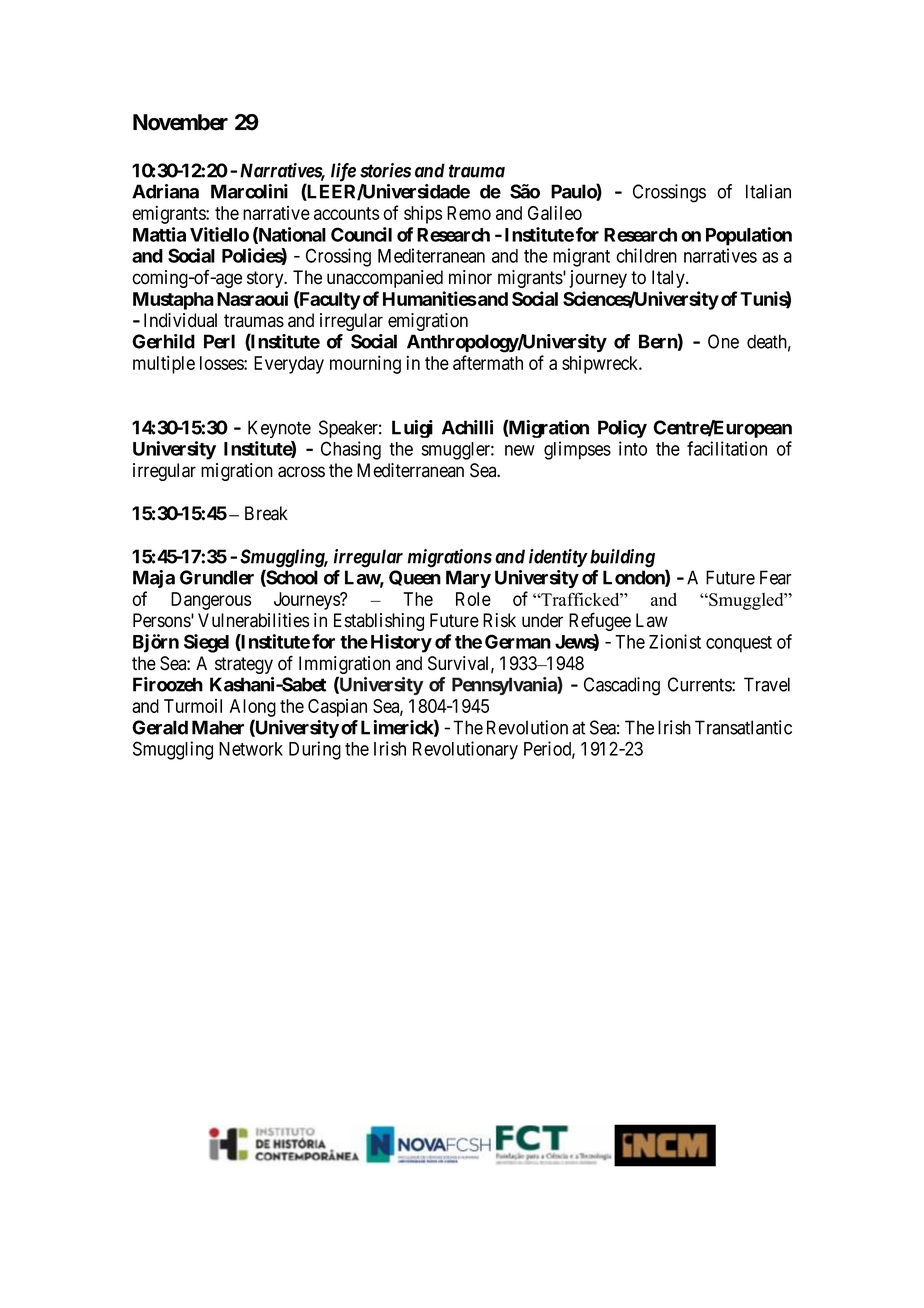 The height and width of the image is (1308, 924). Describe the element at coordinates (727, 448) in the image. I see `facilitation` at that location.
